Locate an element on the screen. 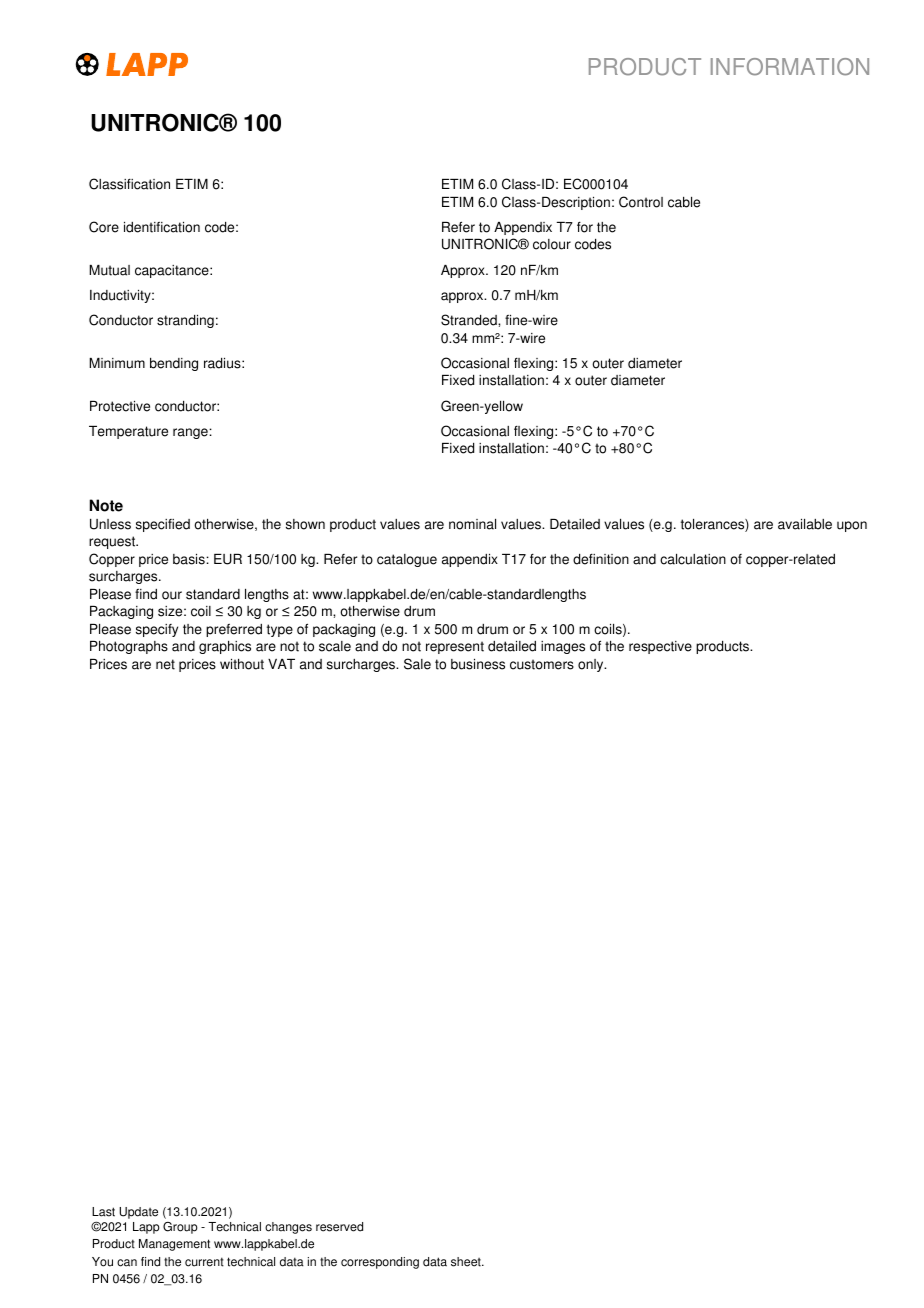  INFORMATION is located at coordinates (790, 67).
